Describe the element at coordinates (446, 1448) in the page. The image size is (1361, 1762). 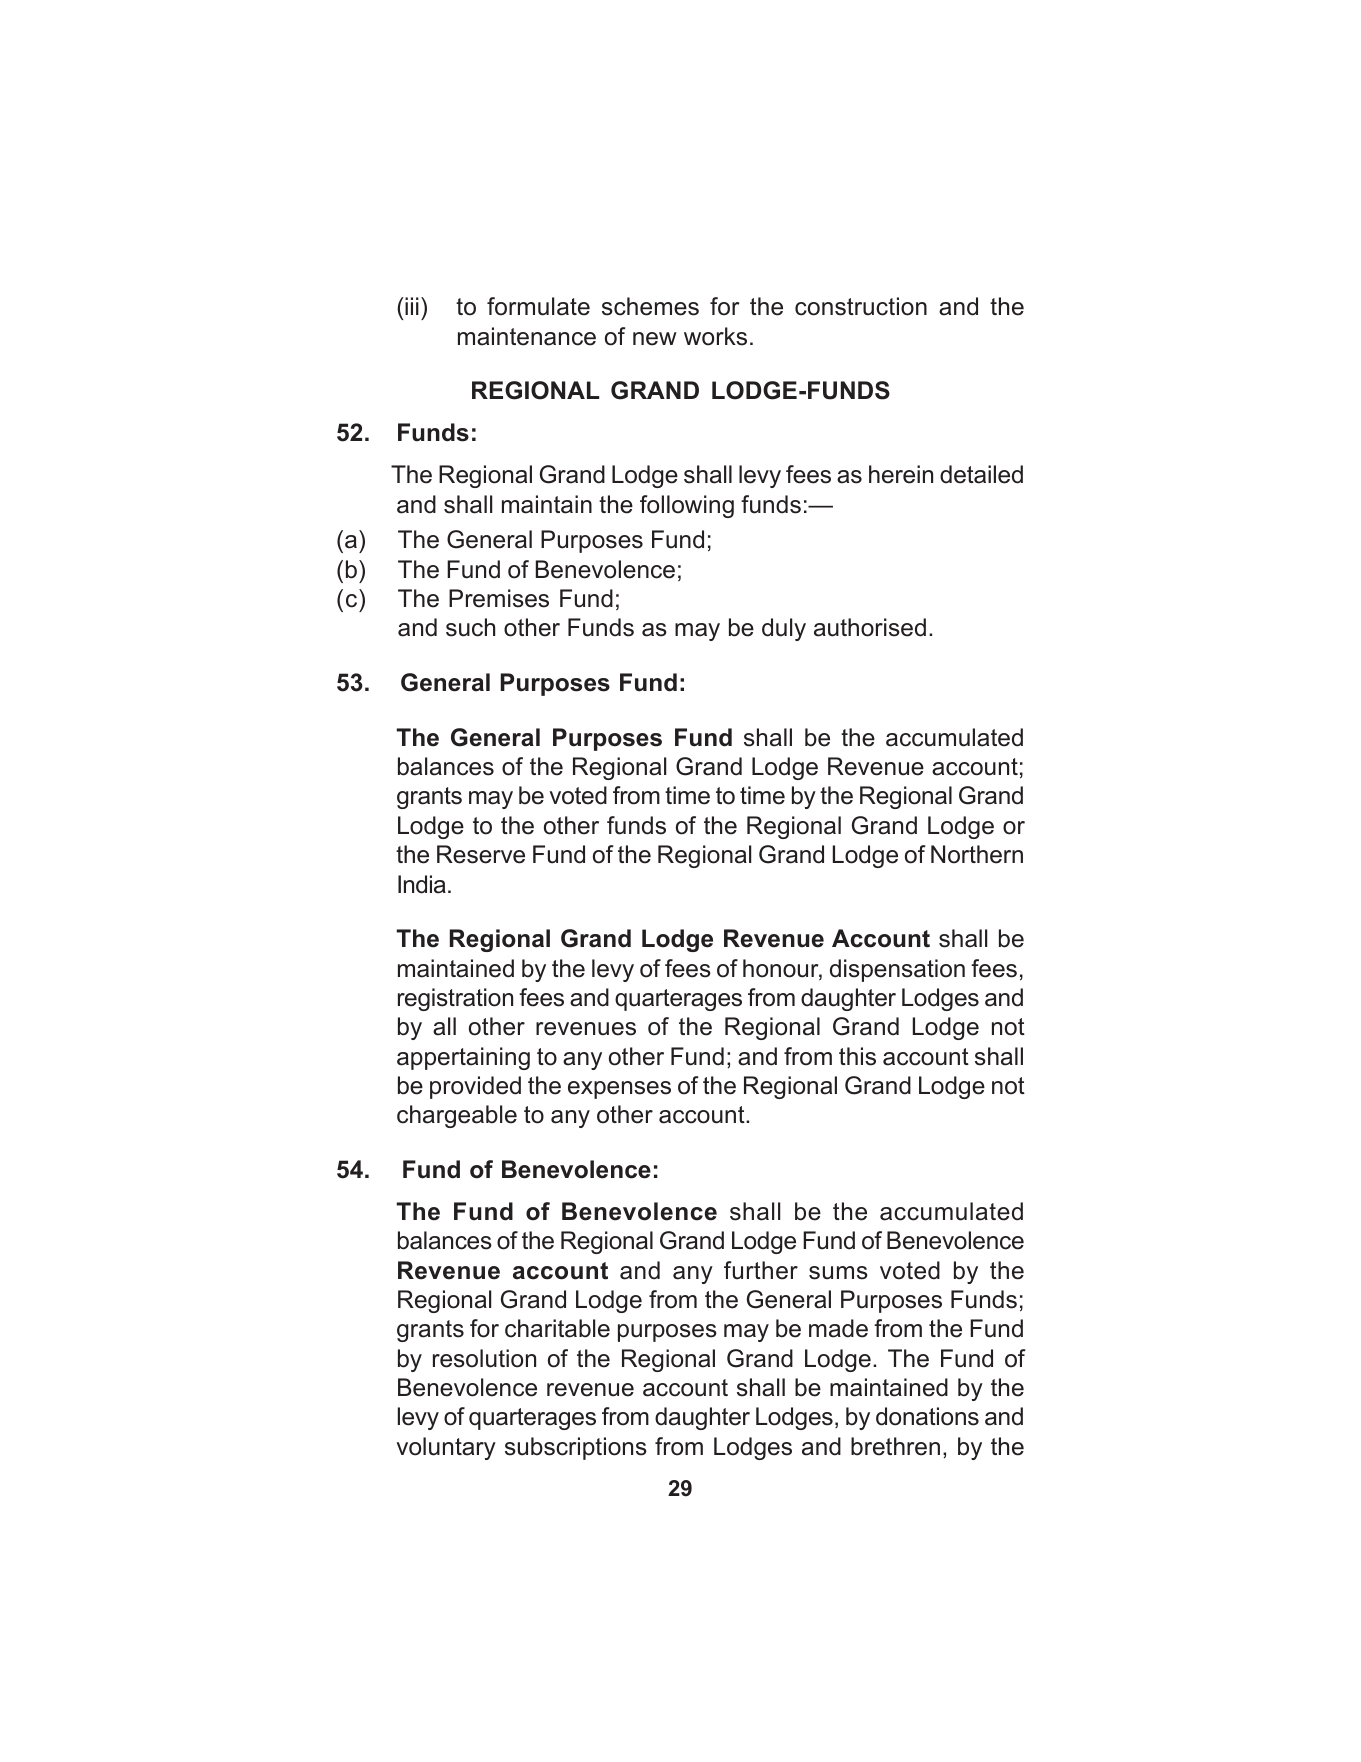
I see `voluntary` at that location.
